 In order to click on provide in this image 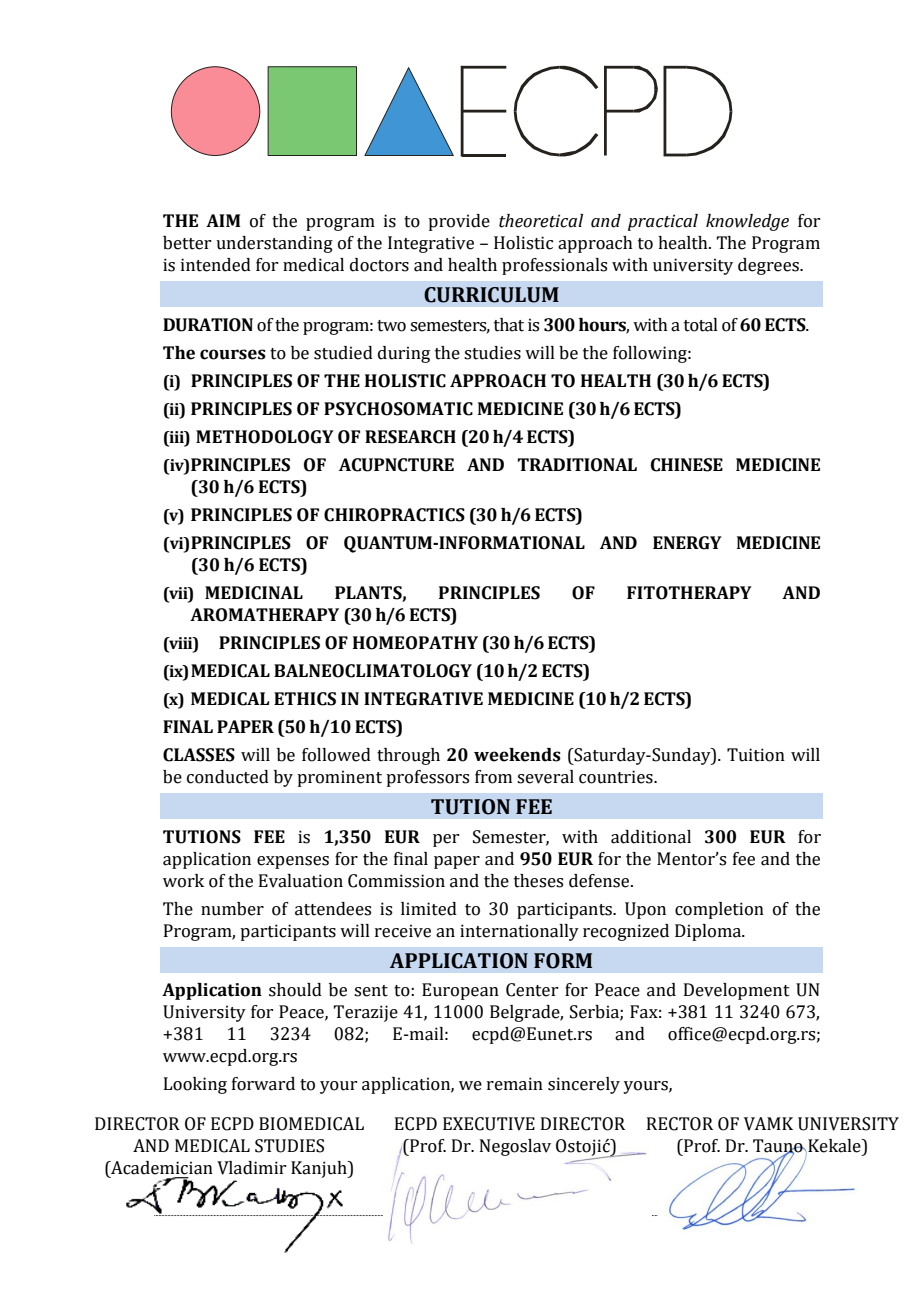, I will do `click(459, 222)`.
